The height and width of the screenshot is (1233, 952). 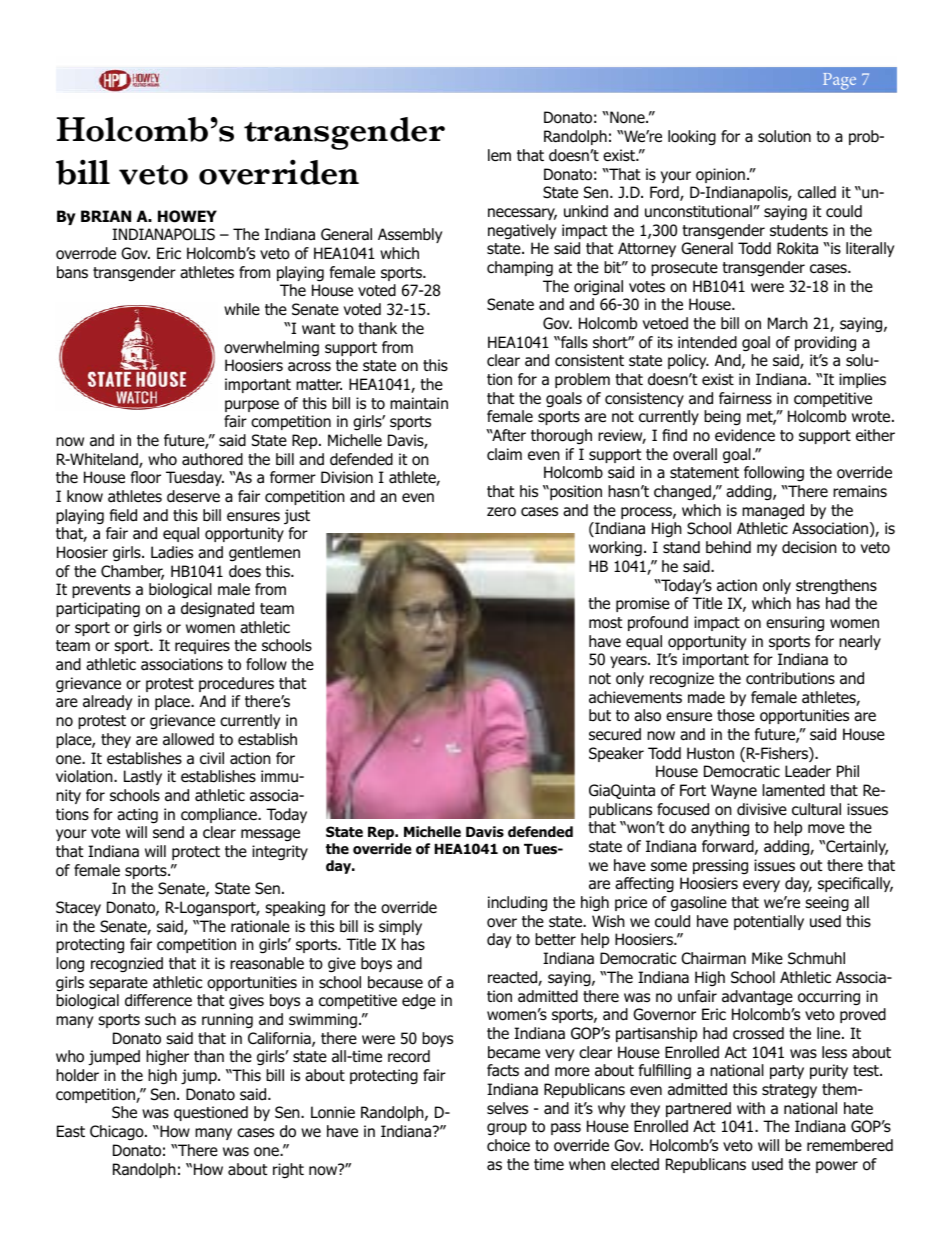 What do you see at coordinates (288, 1170) in the screenshot?
I see `right` at bounding box center [288, 1170].
